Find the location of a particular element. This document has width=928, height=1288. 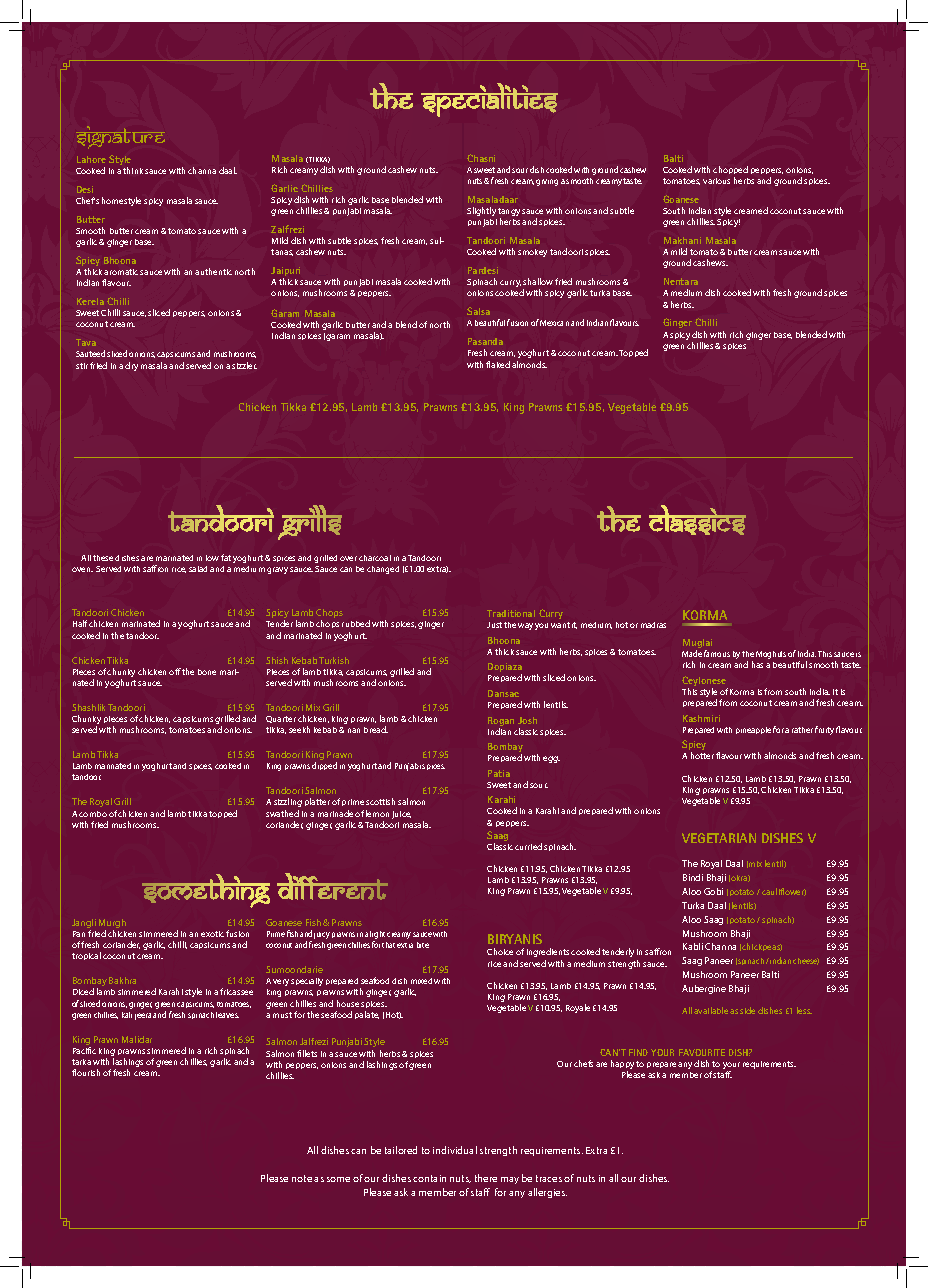

Specialities is located at coordinates (489, 100).
